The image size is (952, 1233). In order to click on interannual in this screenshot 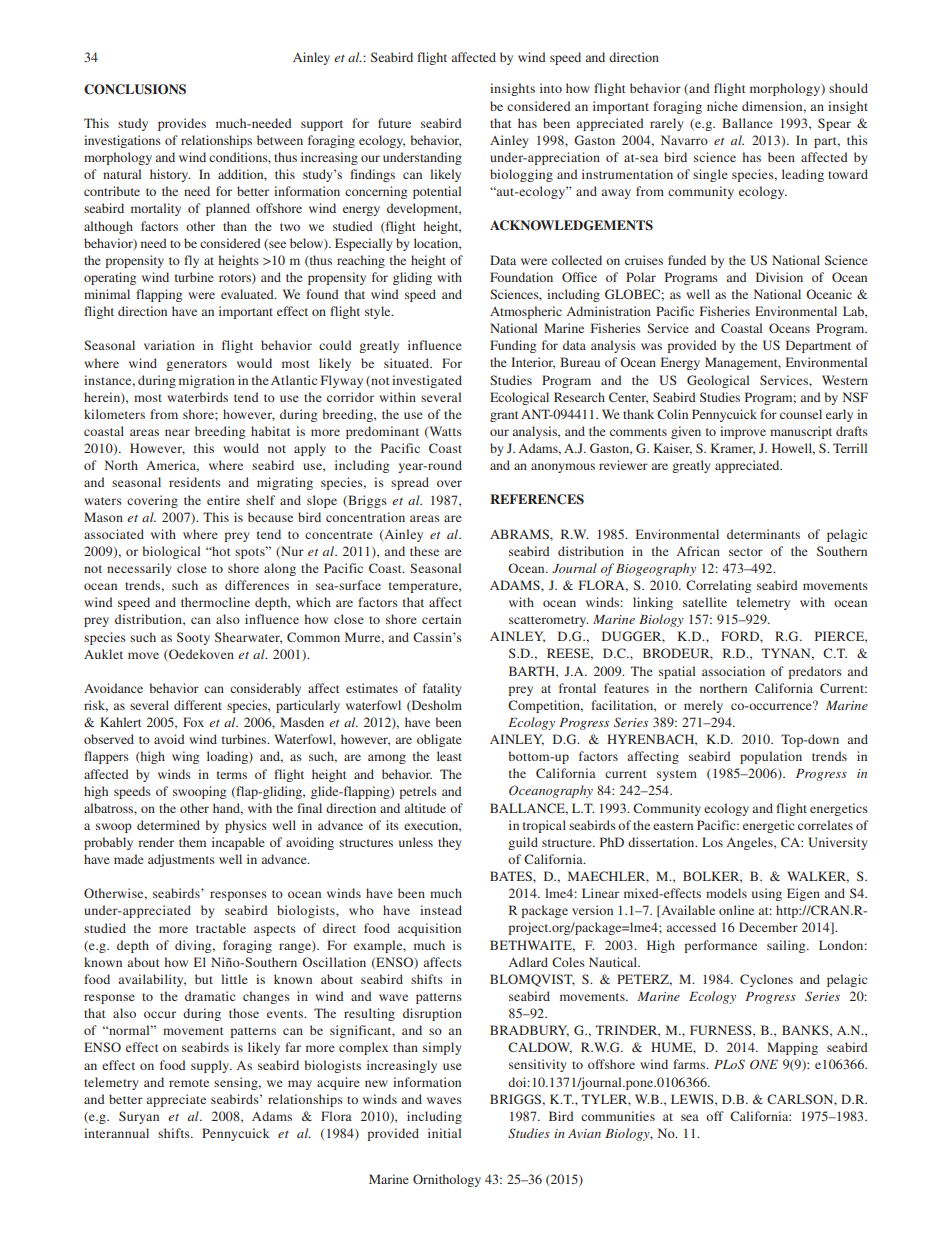, I will do `click(116, 1133)`.
